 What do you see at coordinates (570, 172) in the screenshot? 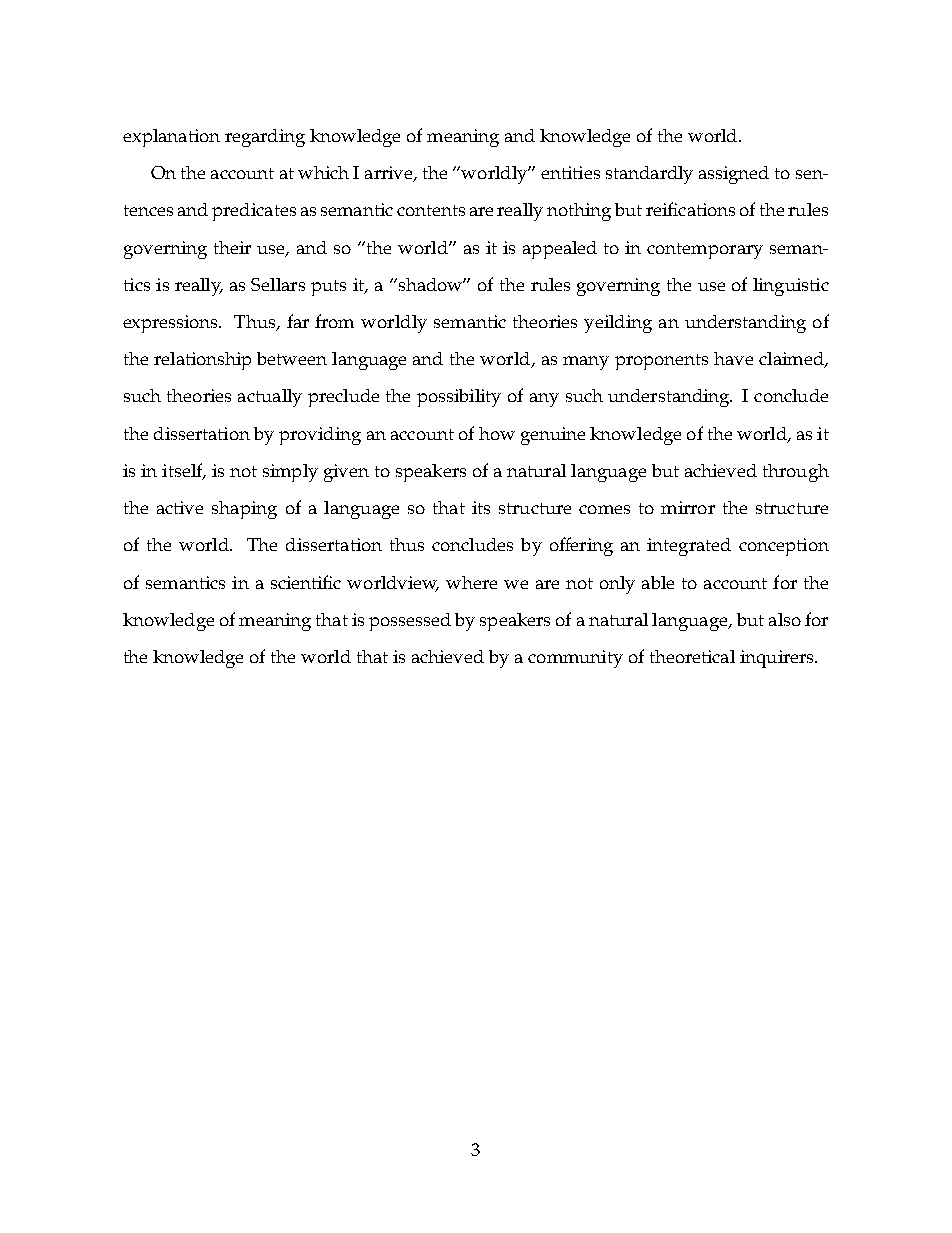
I see `entities` at bounding box center [570, 172].
